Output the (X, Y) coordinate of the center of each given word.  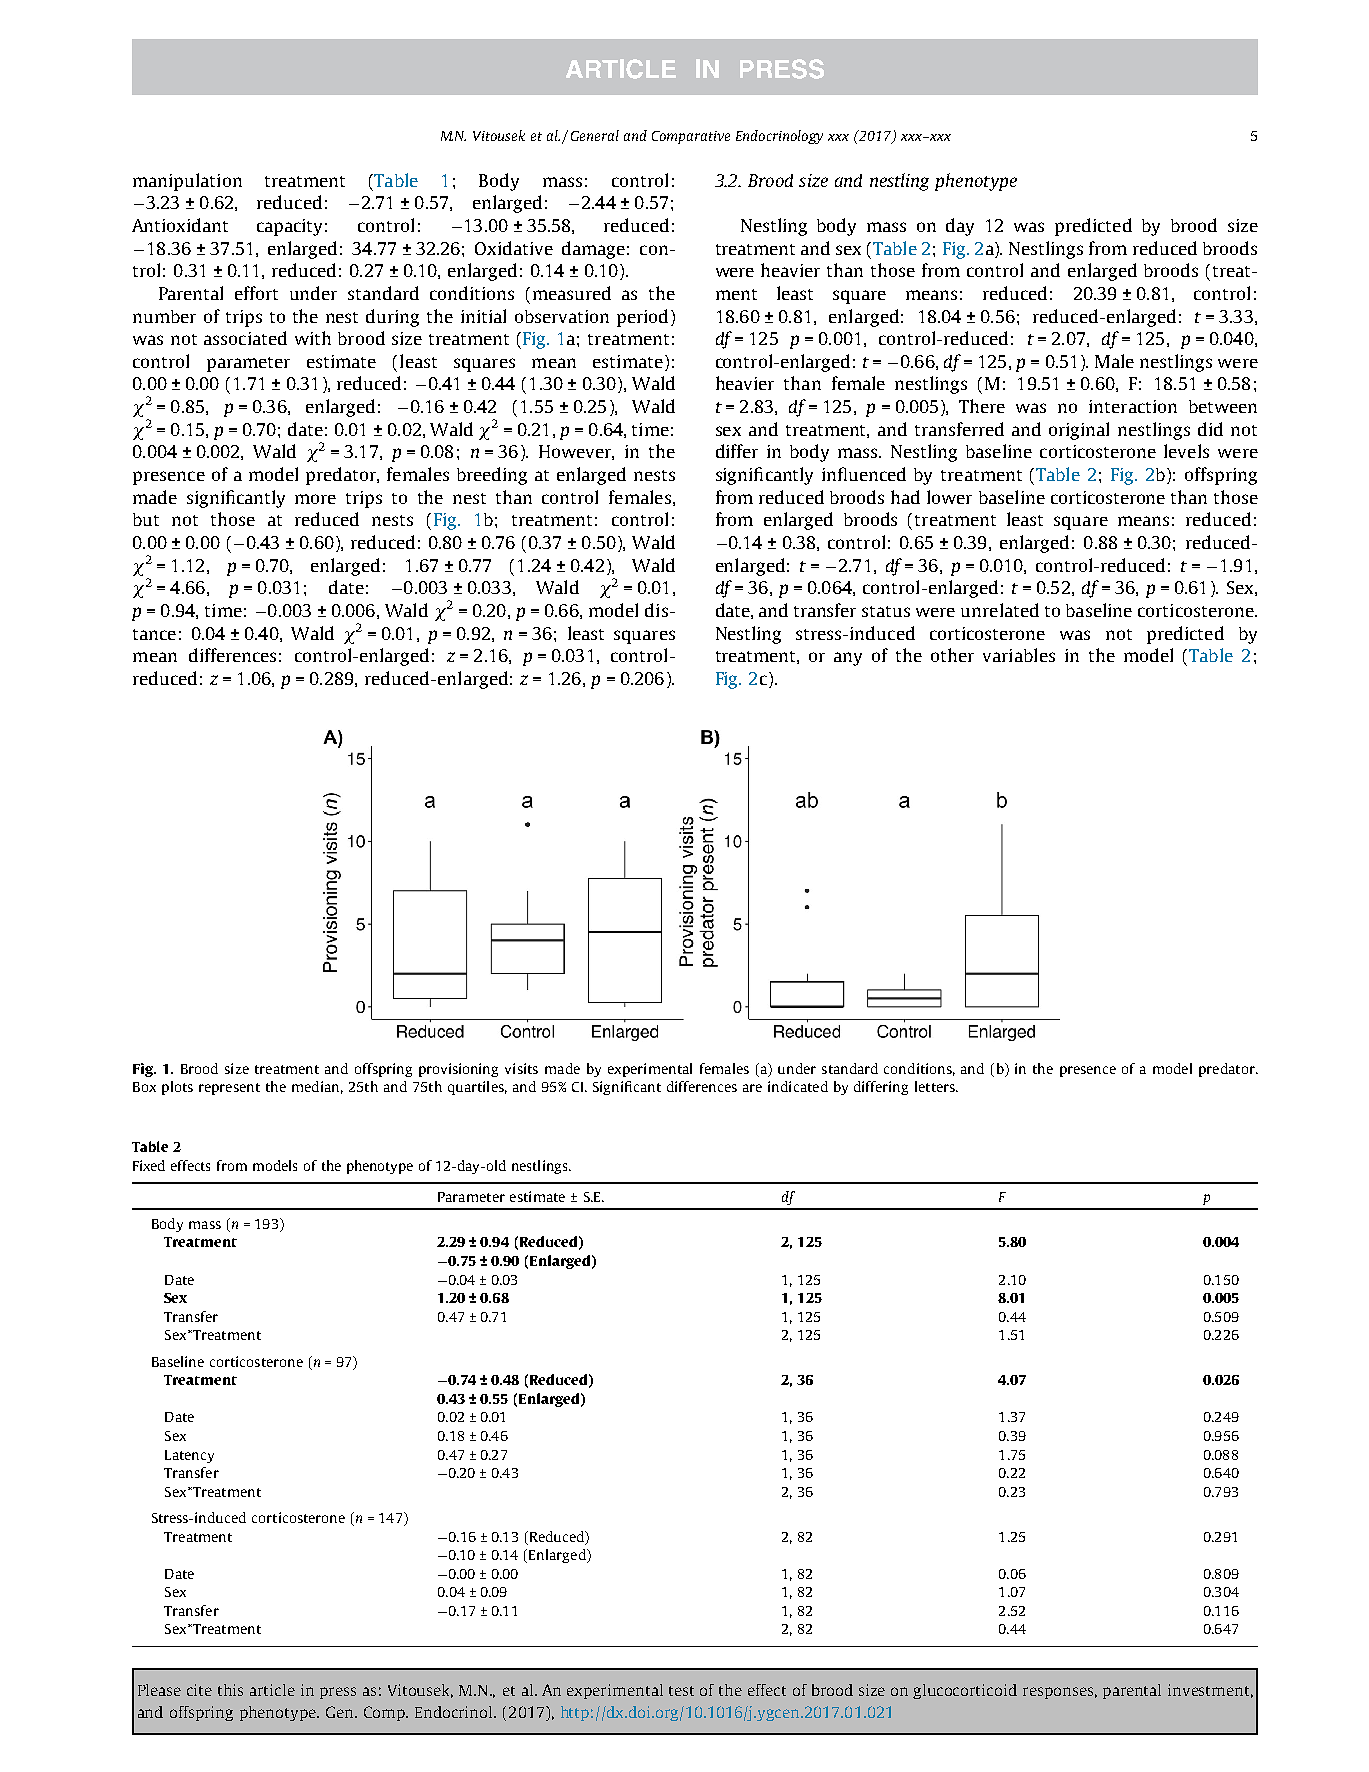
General (595, 135)
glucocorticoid (965, 1691)
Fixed (149, 1165)
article (272, 1690)
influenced (864, 474)
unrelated (1000, 610)
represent (229, 1089)
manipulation (187, 182)
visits (521, 1068)
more (315, 499)
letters (936, 1086)
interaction (1133, 406)
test (681, 1691)
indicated (798, 1086)
